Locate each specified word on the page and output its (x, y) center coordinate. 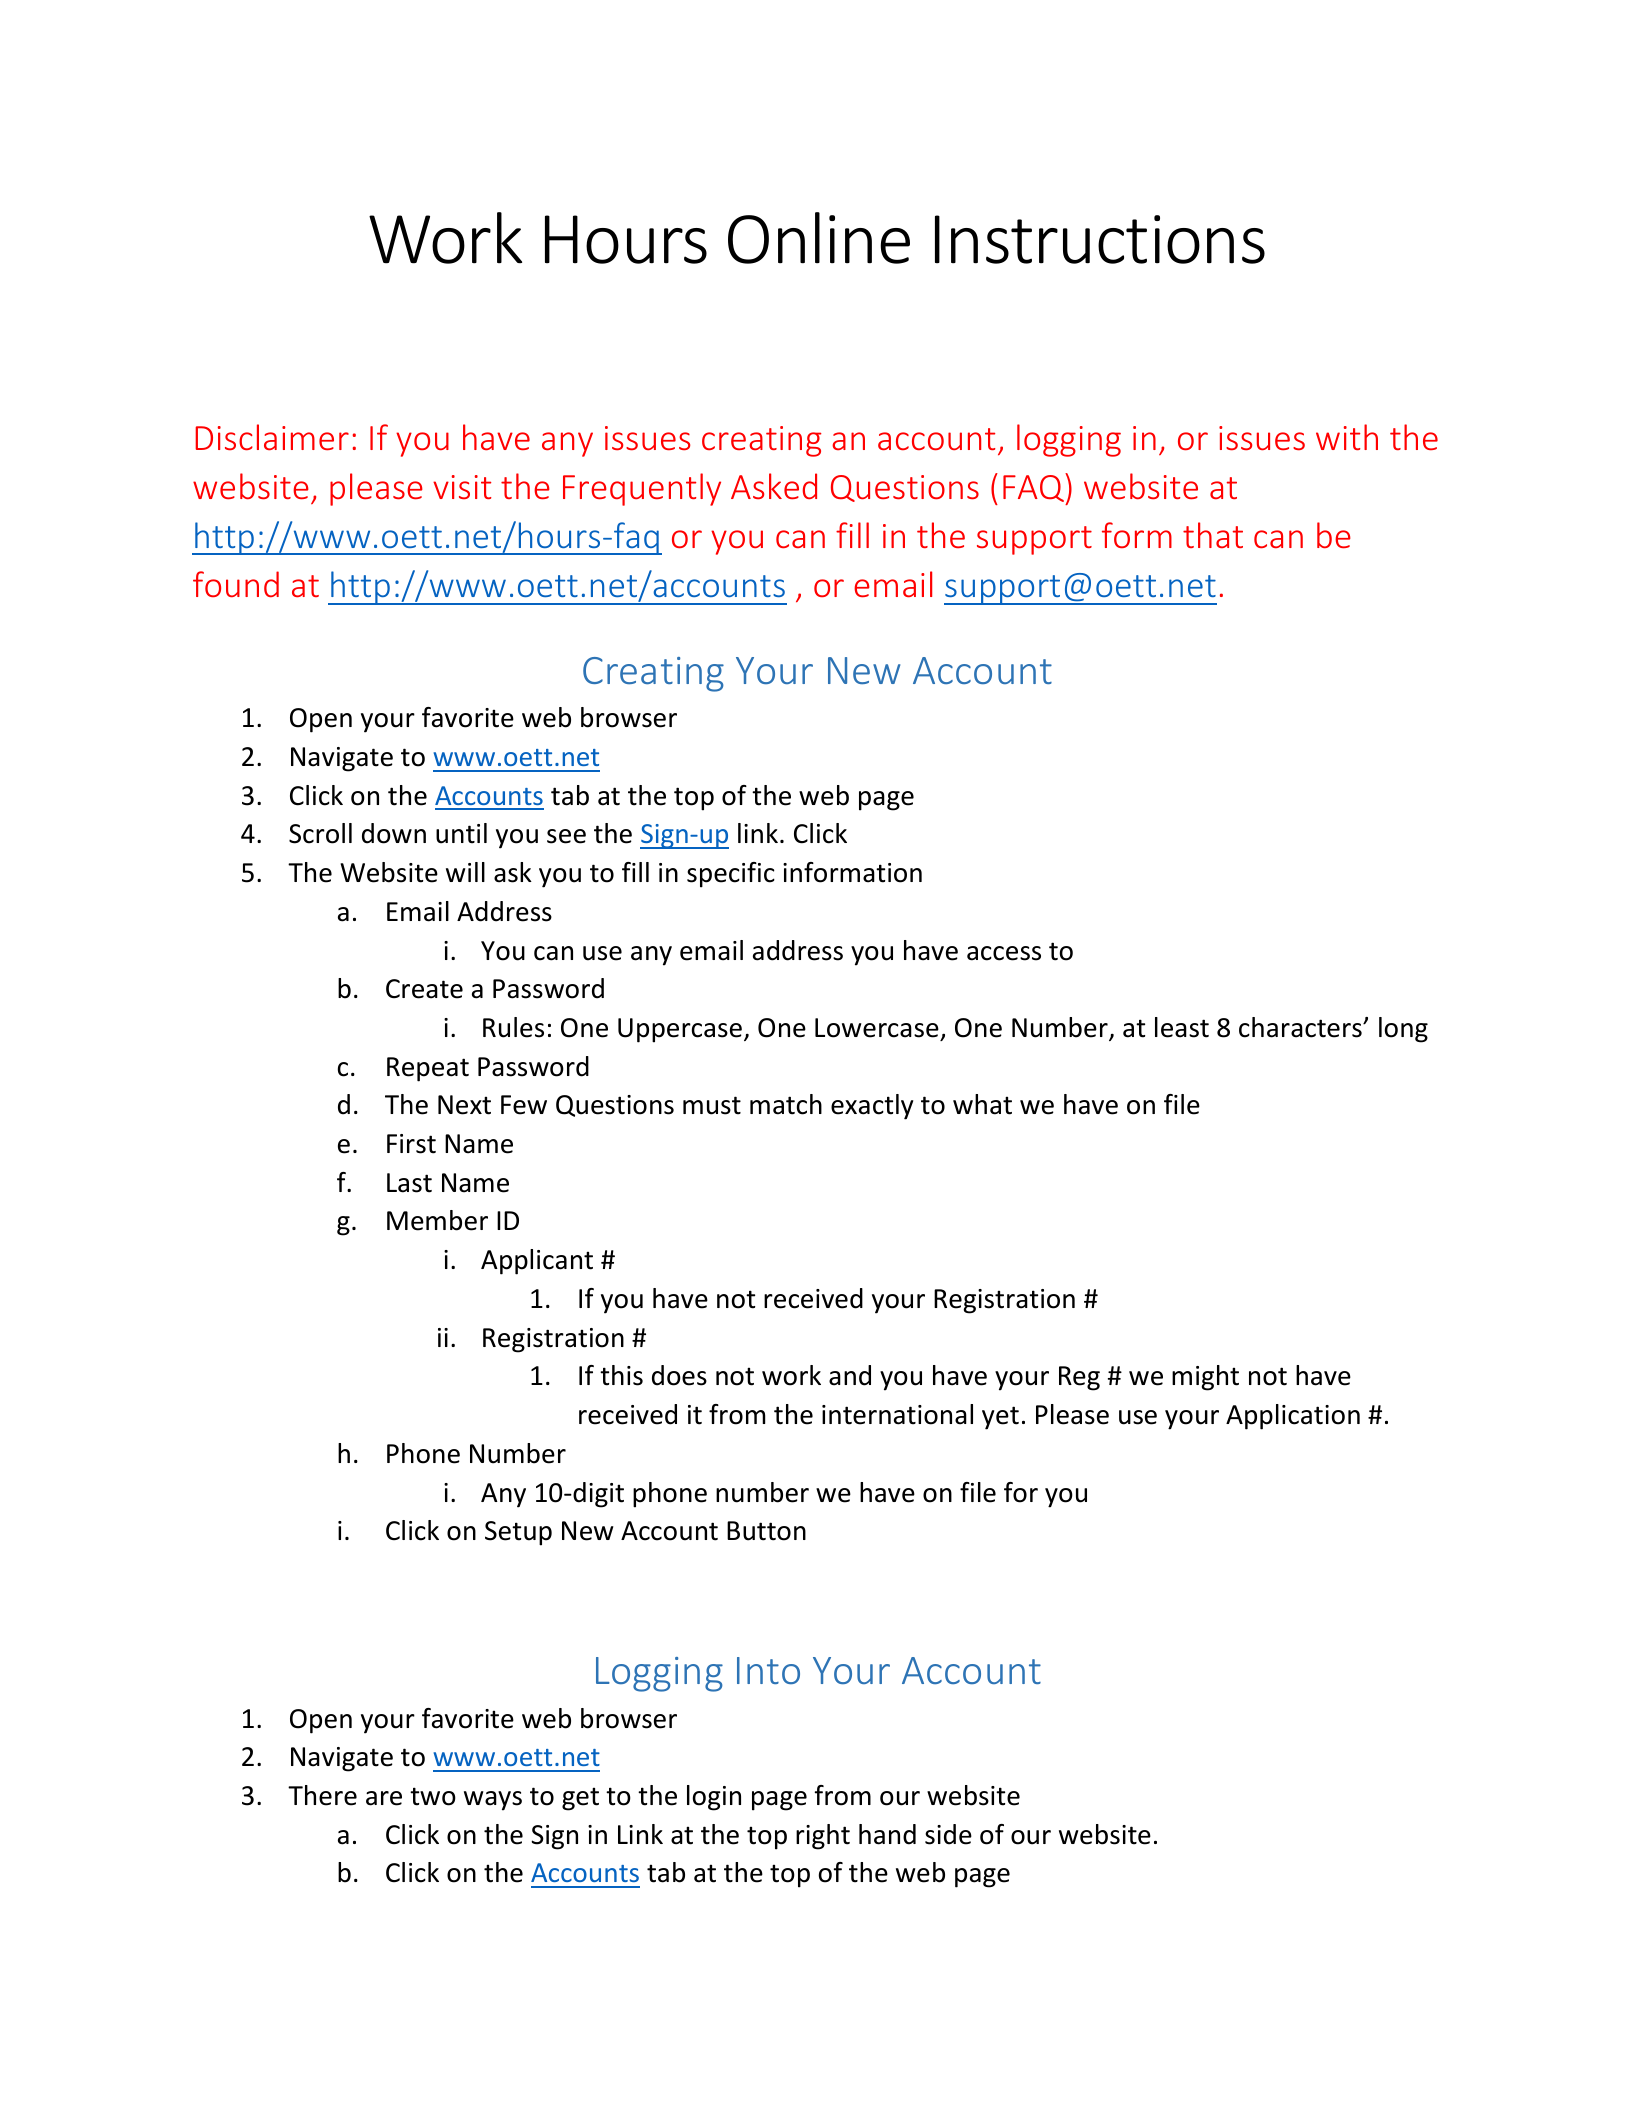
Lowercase (877, 1028)
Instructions (1100, 239)
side (948, 1834)
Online (819, 238)
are (384, 1798)
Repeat (428, 1069)
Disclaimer (272, 437)
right (823, 1837)
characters (1301, 1027)
